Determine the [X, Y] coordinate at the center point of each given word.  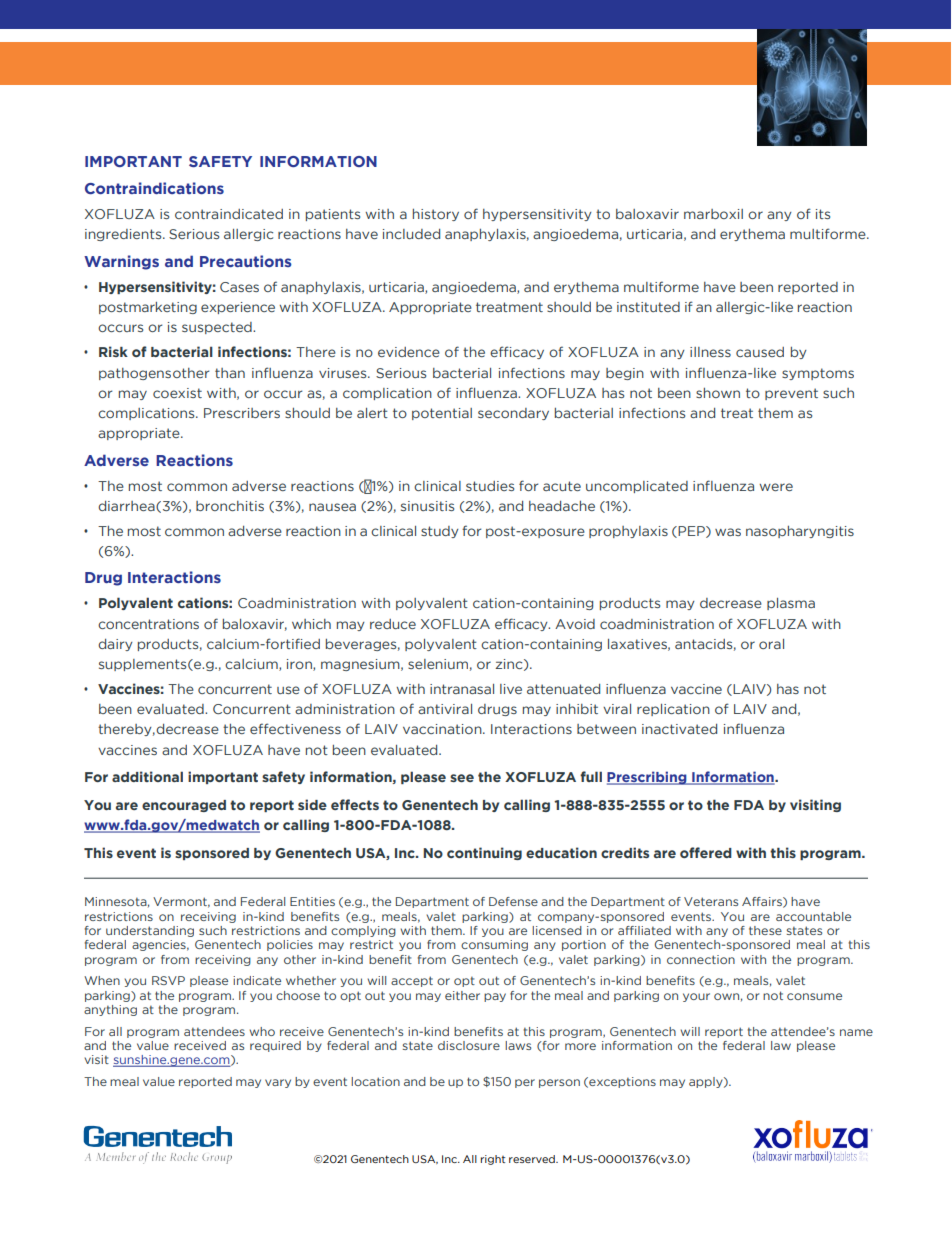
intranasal [462, 689]
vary [278, 1083]
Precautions [246, 261]
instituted [648, 307]
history [436, 215]
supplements [142, 665]
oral [771, 644]
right [493, 1160]
